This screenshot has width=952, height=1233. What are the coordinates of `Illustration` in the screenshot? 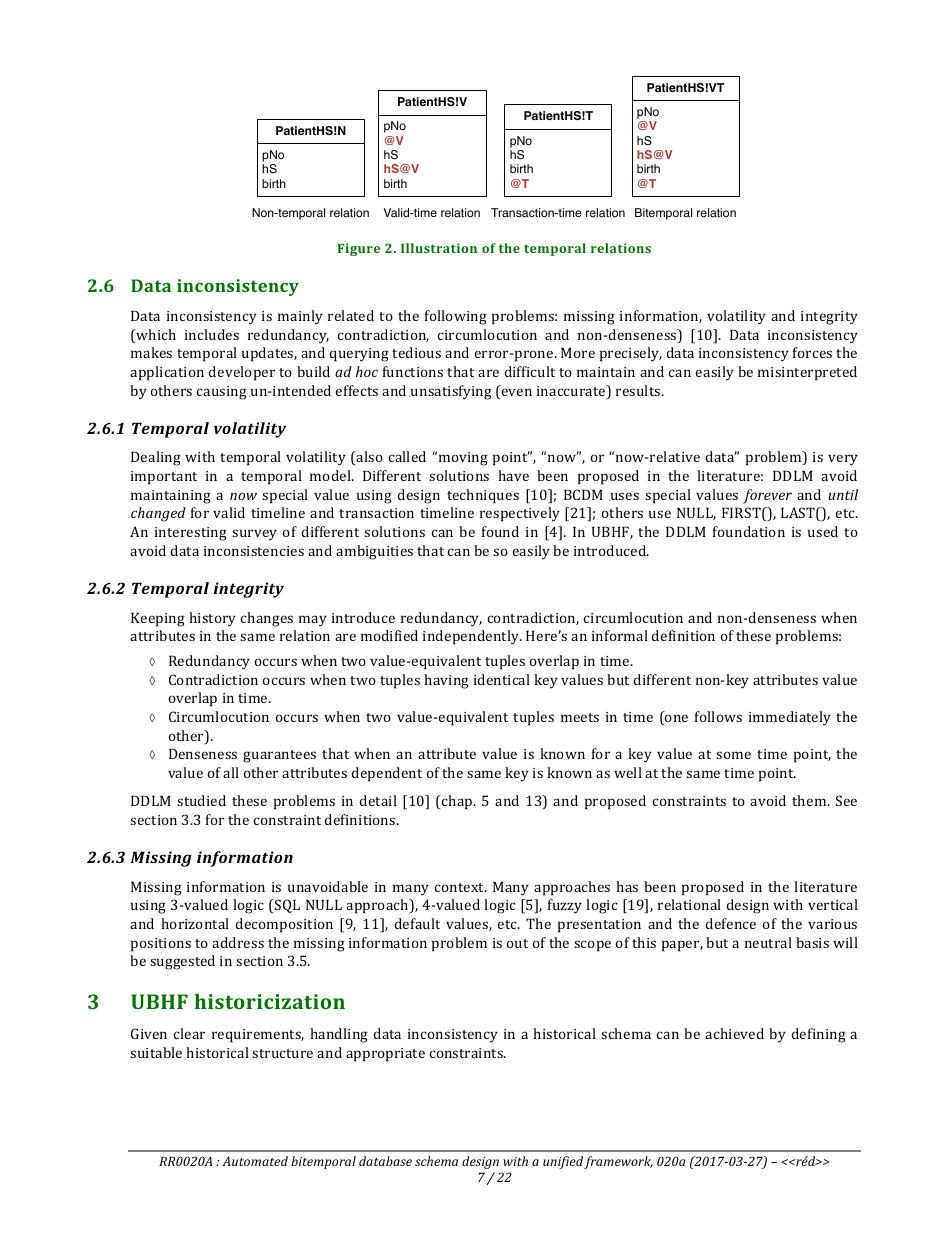 It's located at (439, 248).
